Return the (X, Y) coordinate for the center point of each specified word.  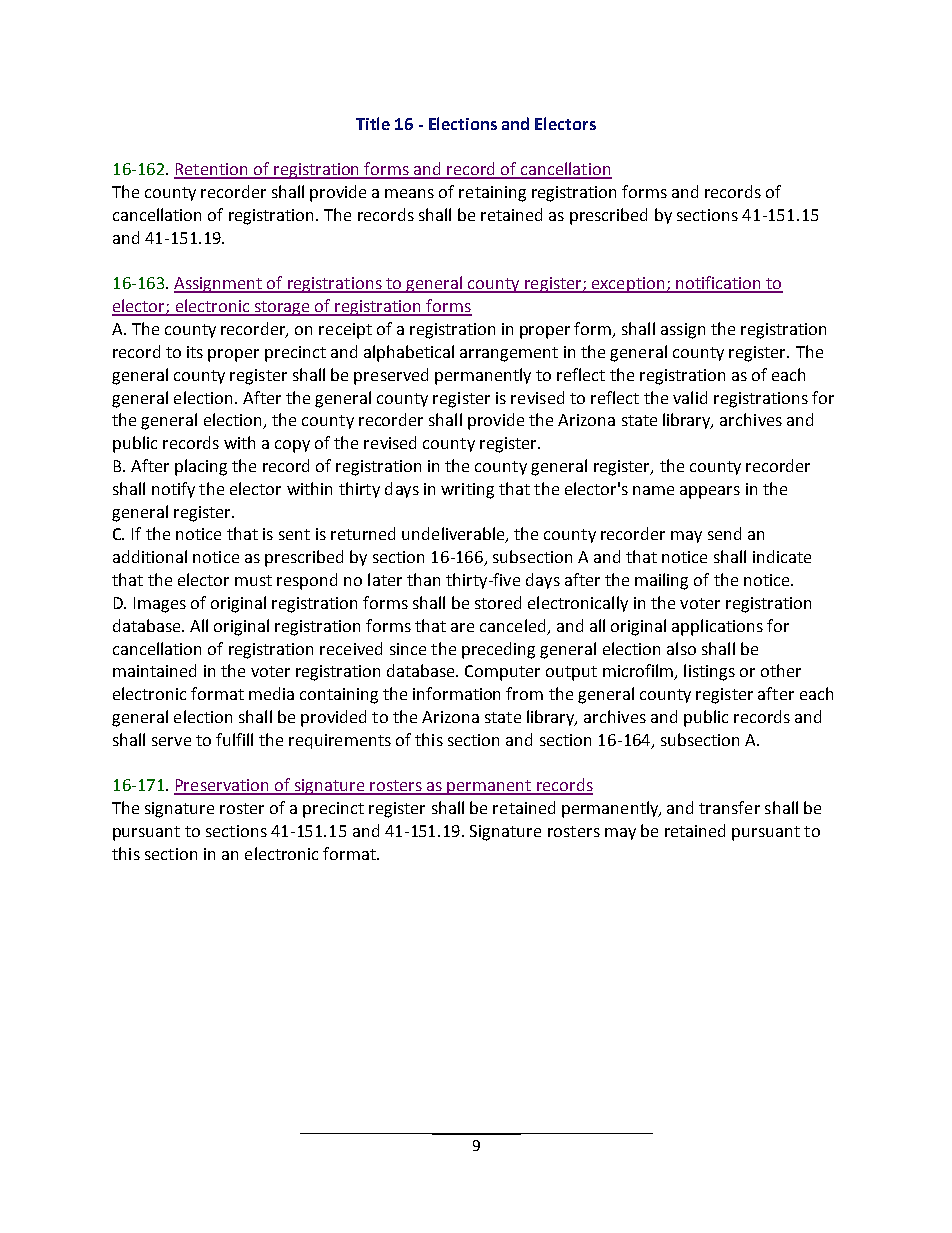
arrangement (509, 354)
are (462, 627)
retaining (492, 194)
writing (467, 491)
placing (201, 467)
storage (282, 308)
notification (718, 284)
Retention (212, 170)
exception (628, 285)
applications (717, 627)
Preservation (222, 786)
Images (160, 605)
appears (710, 492)
